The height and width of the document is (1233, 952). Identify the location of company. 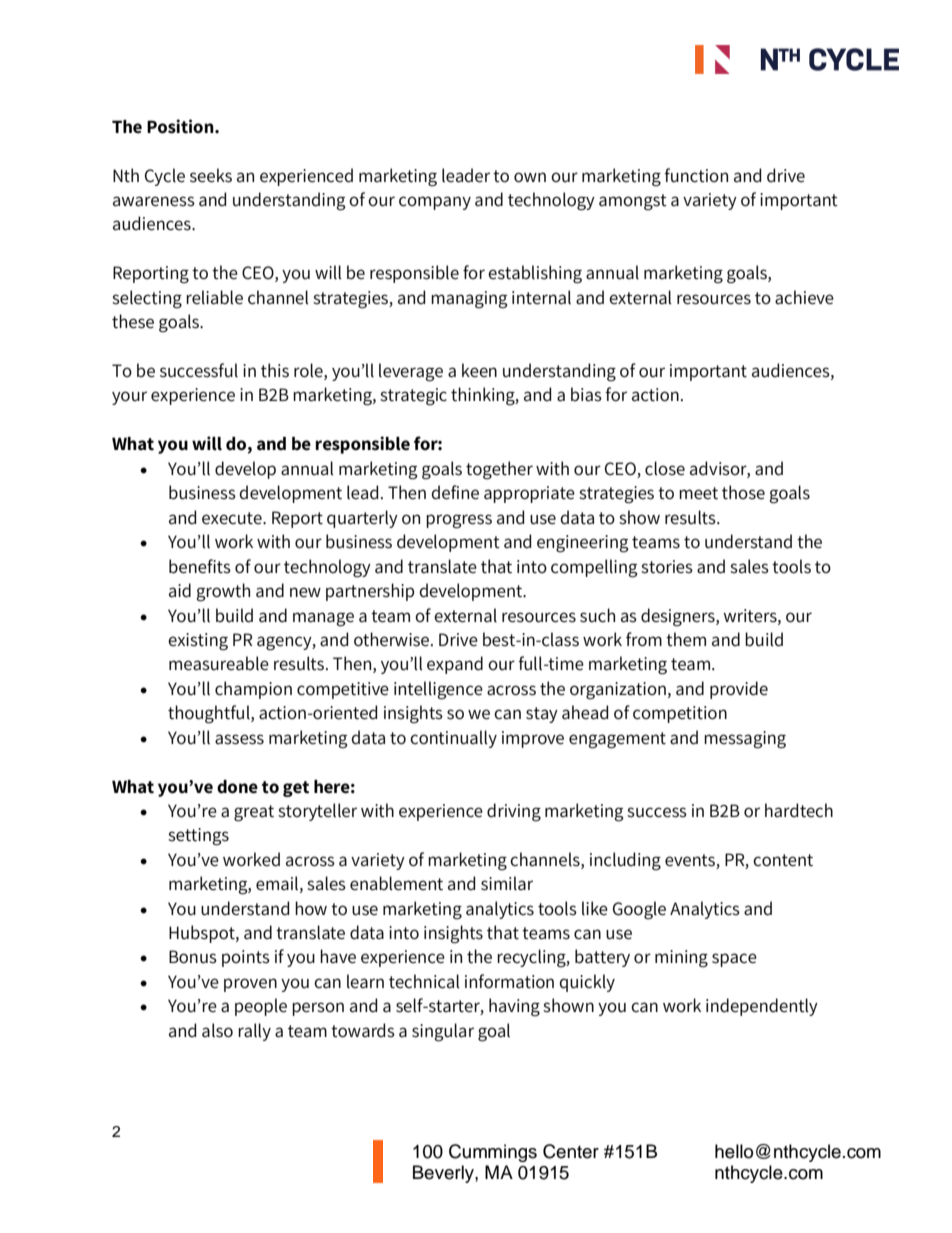
(435, 203).
